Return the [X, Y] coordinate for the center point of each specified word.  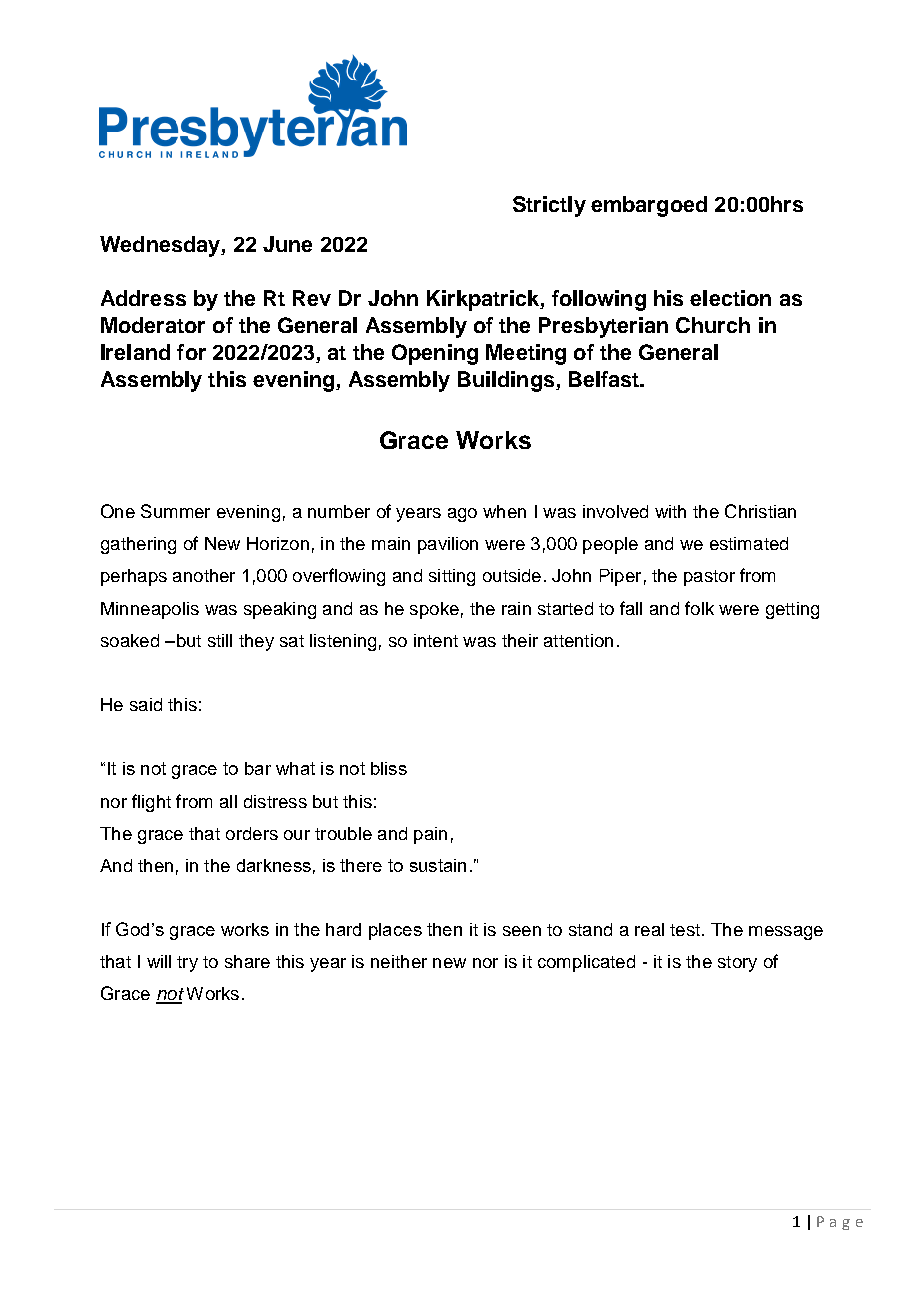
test [685, 930]
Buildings [507, 381]
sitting [452, 577]
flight [151, 803]
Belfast [605, 379]
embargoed [649, 206]
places [395, 931]
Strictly [549, 206]
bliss [389, 768]
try [187, 964]
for [191, 352]
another [204, 575]
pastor [709, 578]
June [287, 244]
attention [578, 640]
